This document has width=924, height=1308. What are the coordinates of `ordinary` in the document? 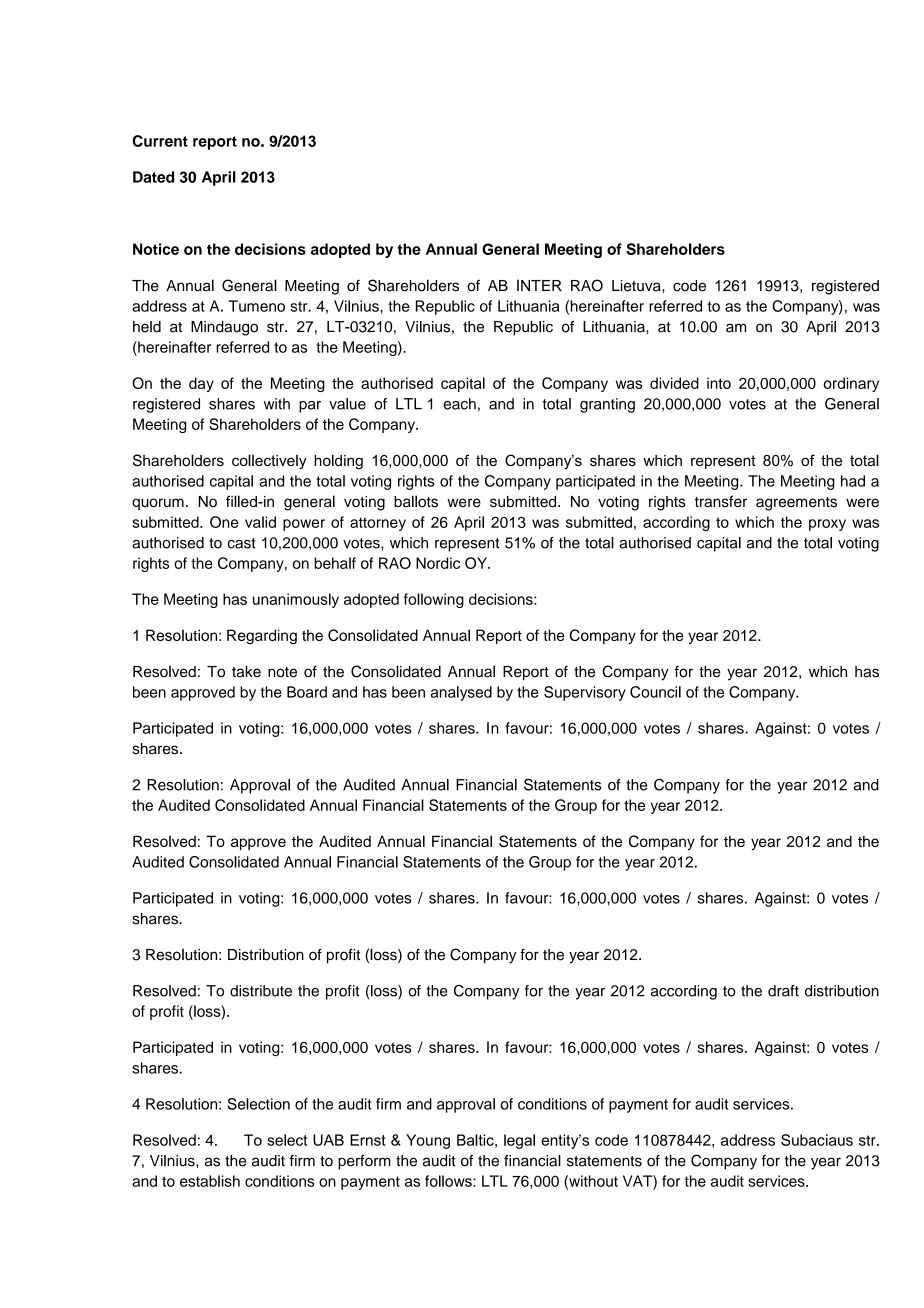 It's located at (851, 384).
